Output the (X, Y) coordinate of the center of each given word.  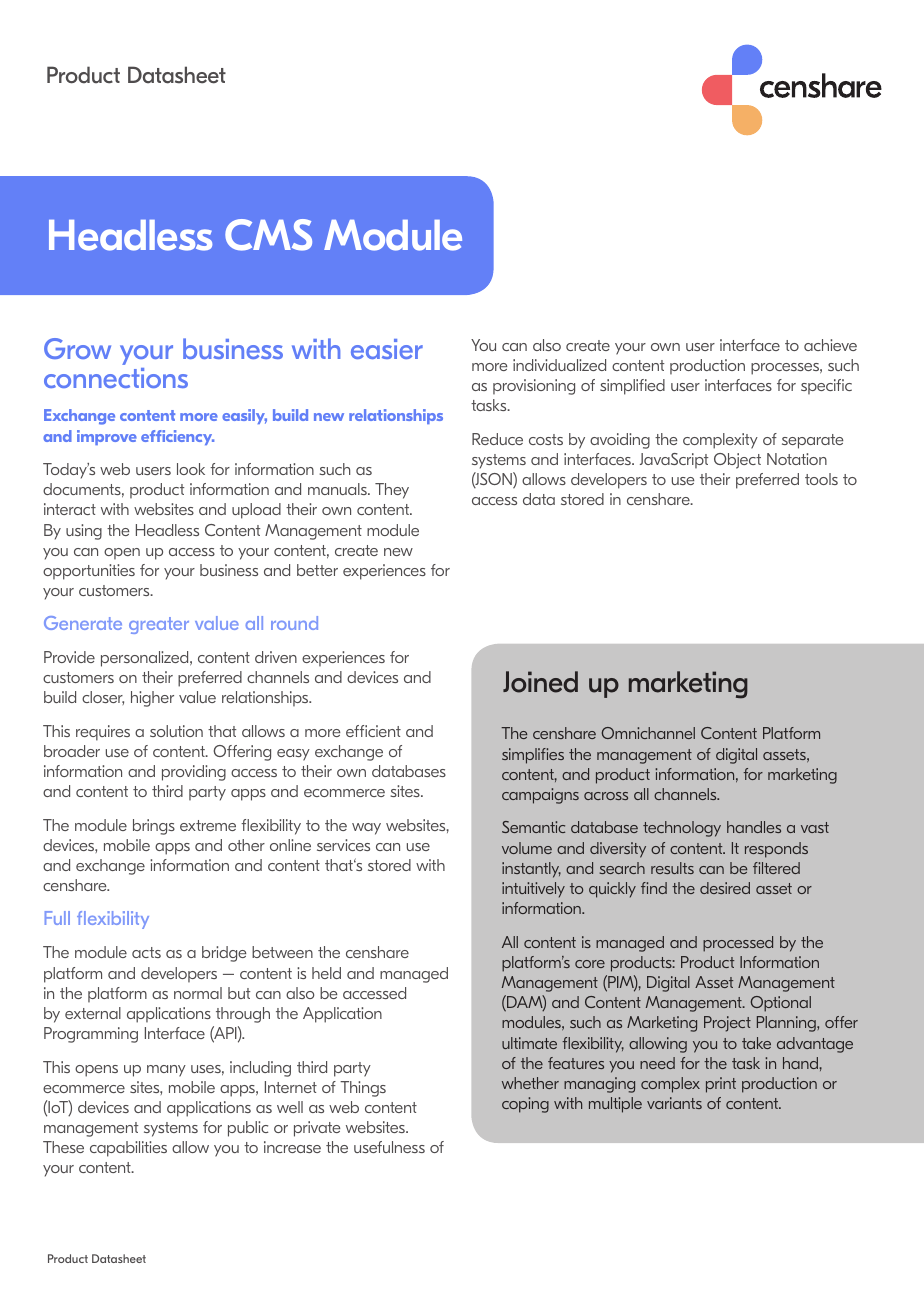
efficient (373, 731)
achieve (830, 345)
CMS (268, 235)
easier (387, 349)
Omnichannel (648, 733)
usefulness (389, 1147)
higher (152, 699)
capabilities (128, 1149)
